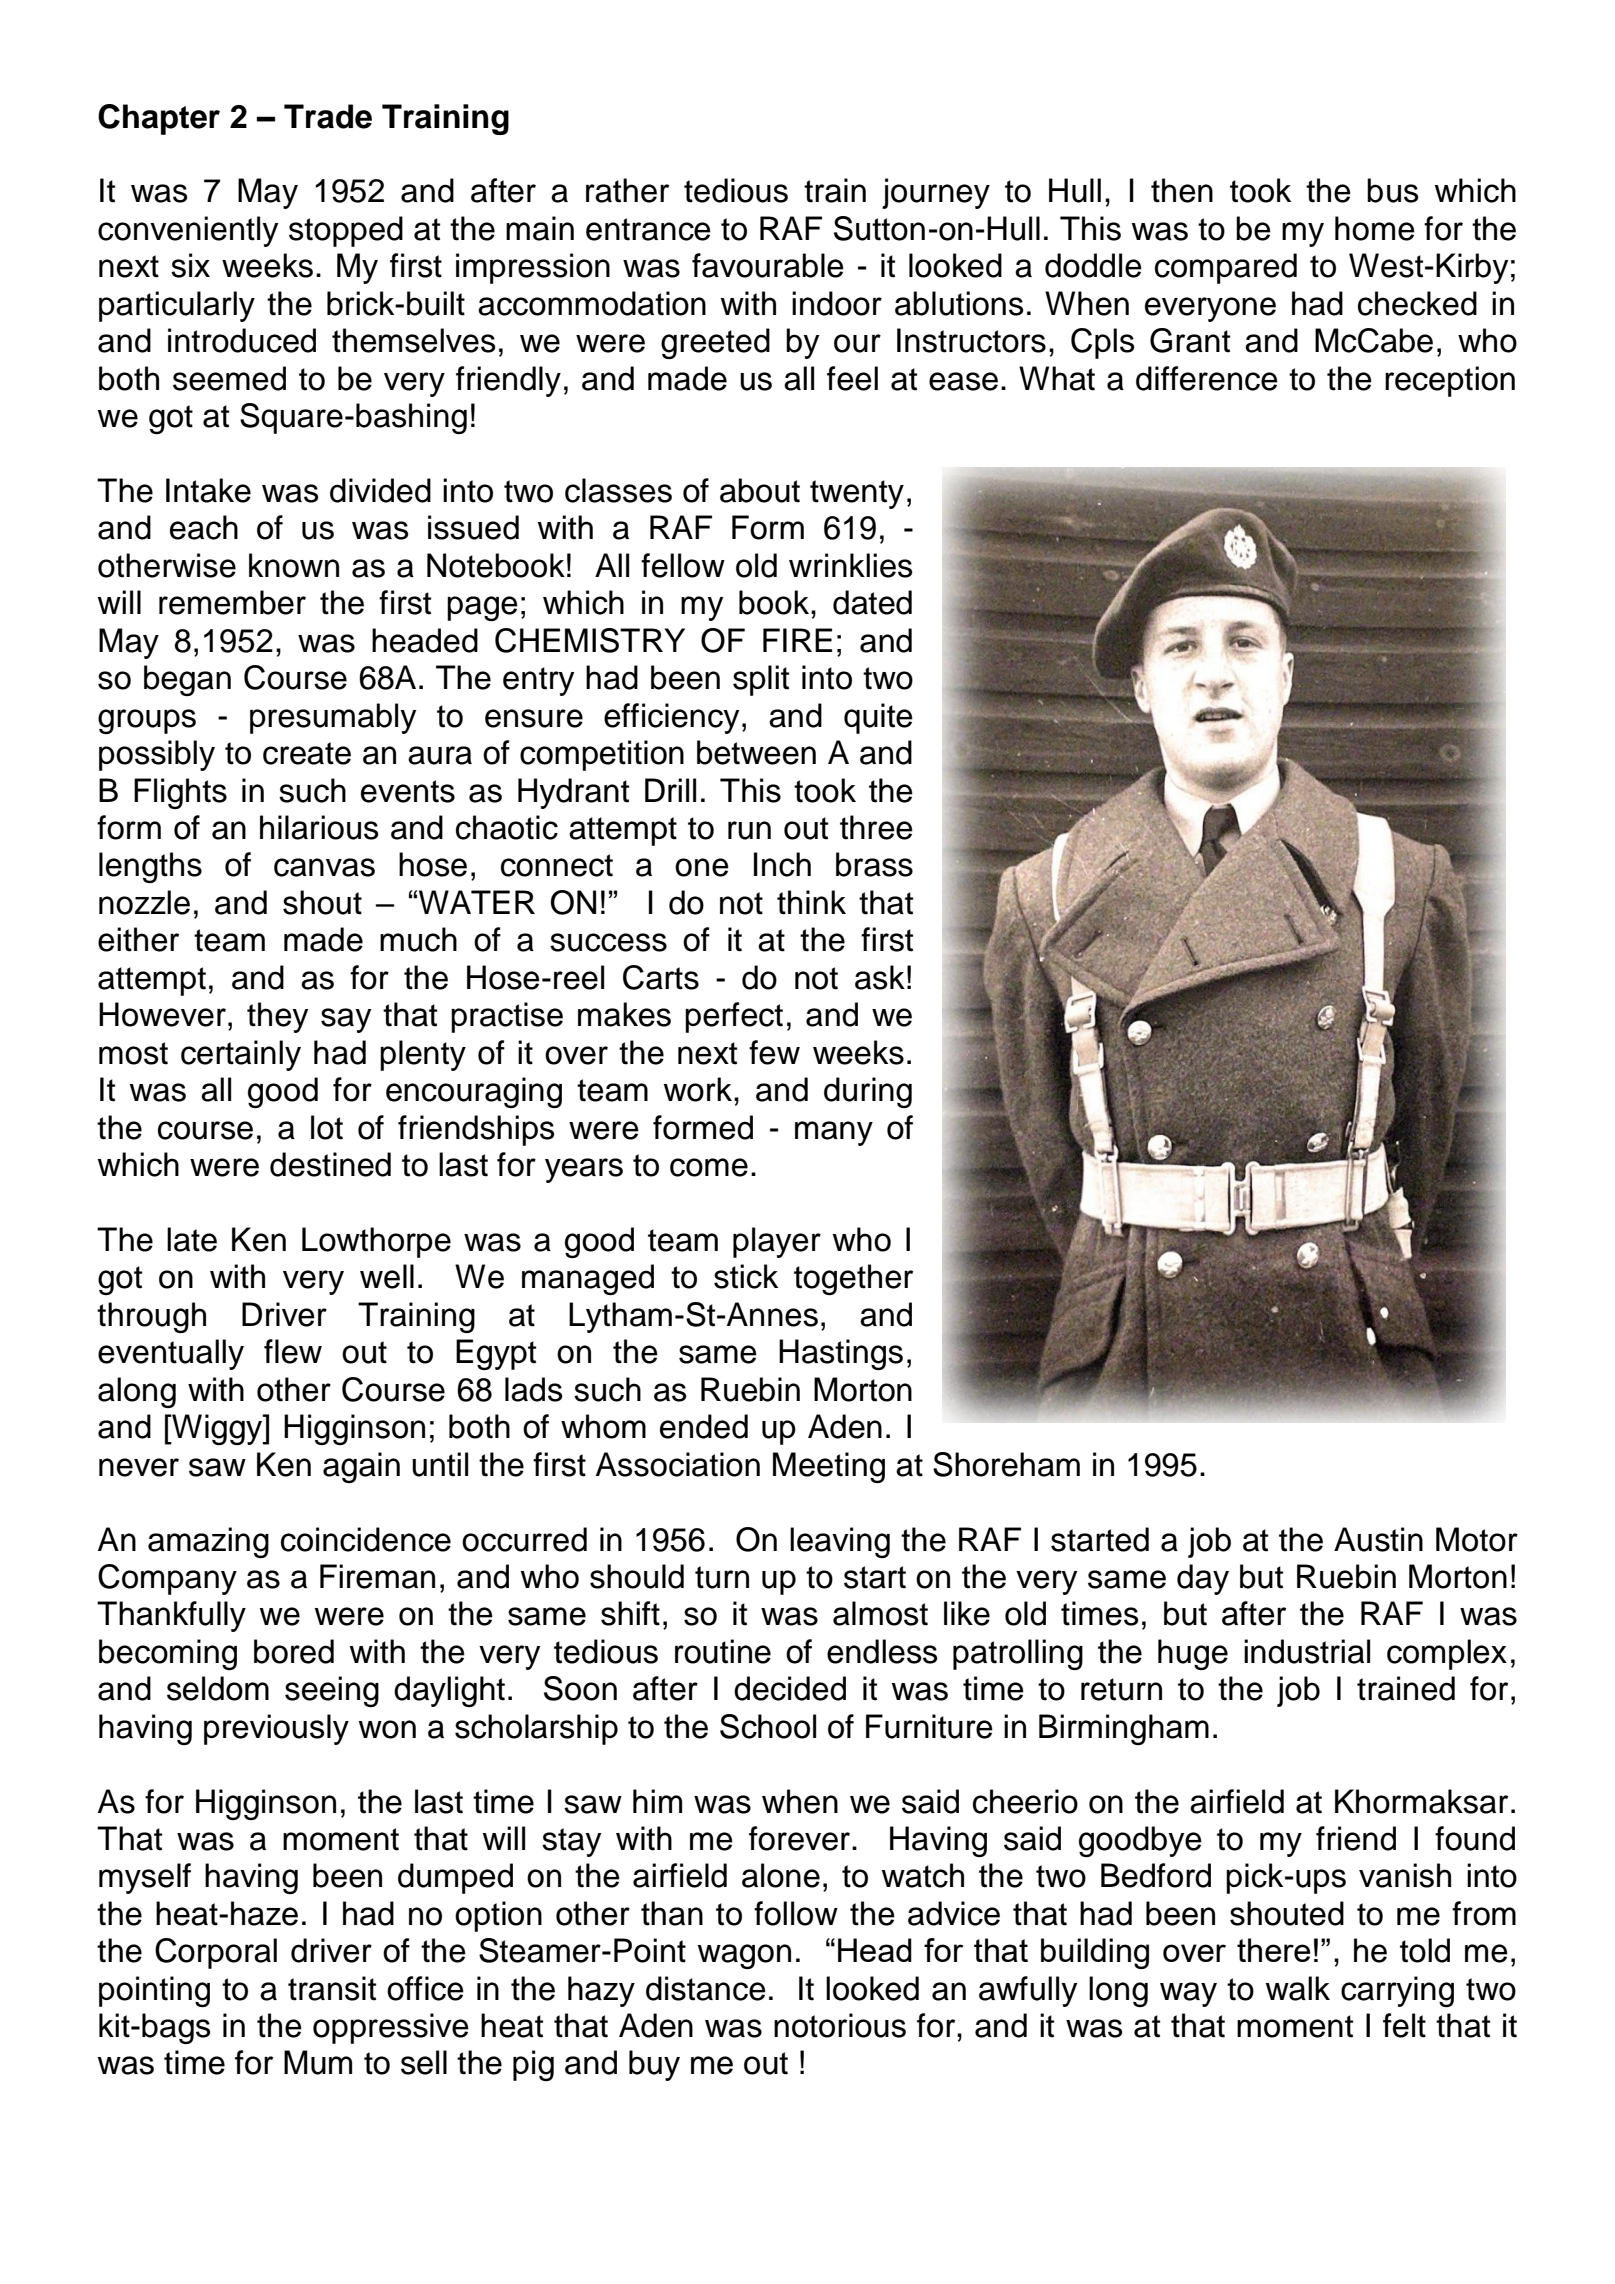 The image size is (1615, 2284). I want to click on transit, so click(332, 1988).
